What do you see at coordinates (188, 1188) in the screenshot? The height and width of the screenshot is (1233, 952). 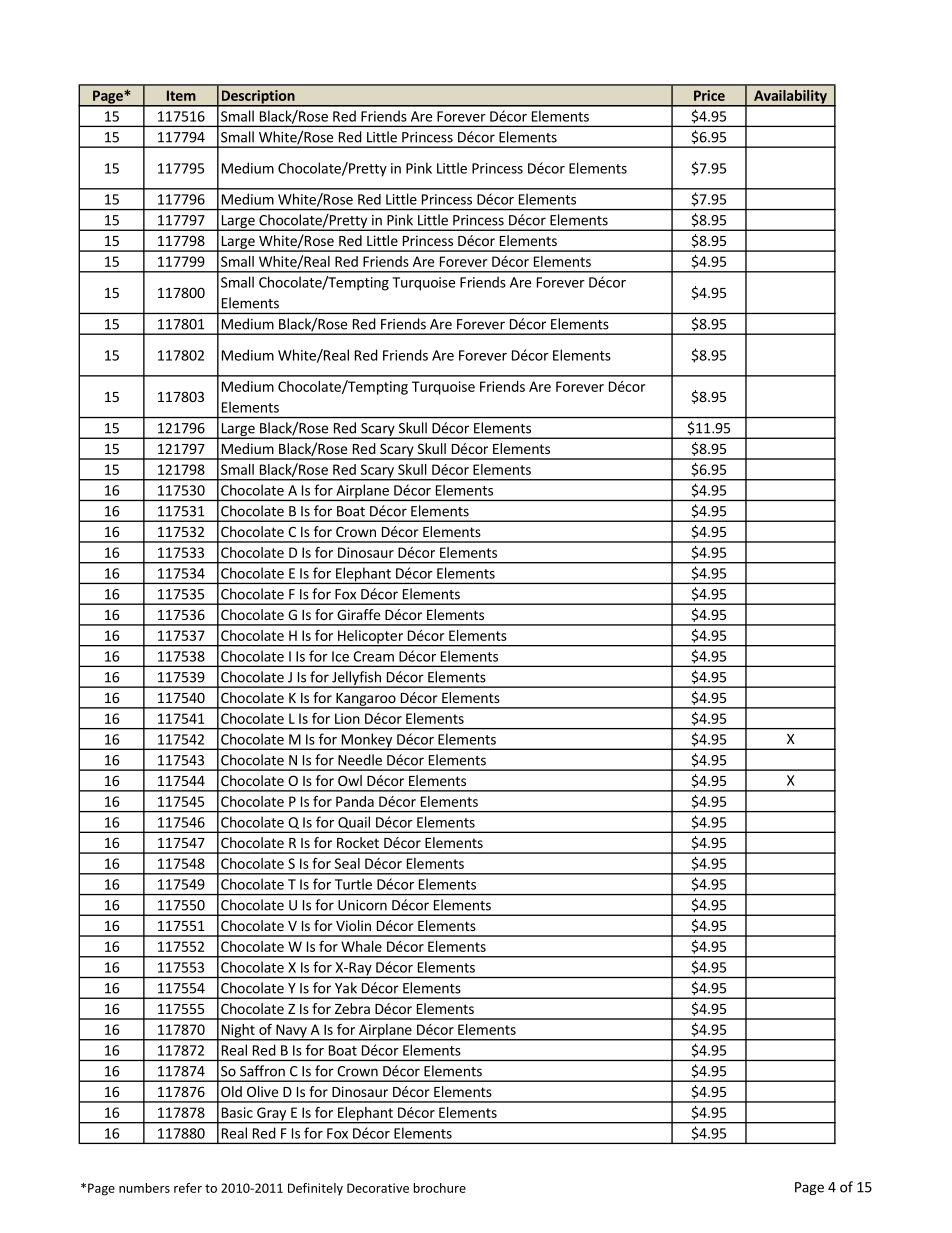 I see `refer` at bounding box center [188, 1188].
